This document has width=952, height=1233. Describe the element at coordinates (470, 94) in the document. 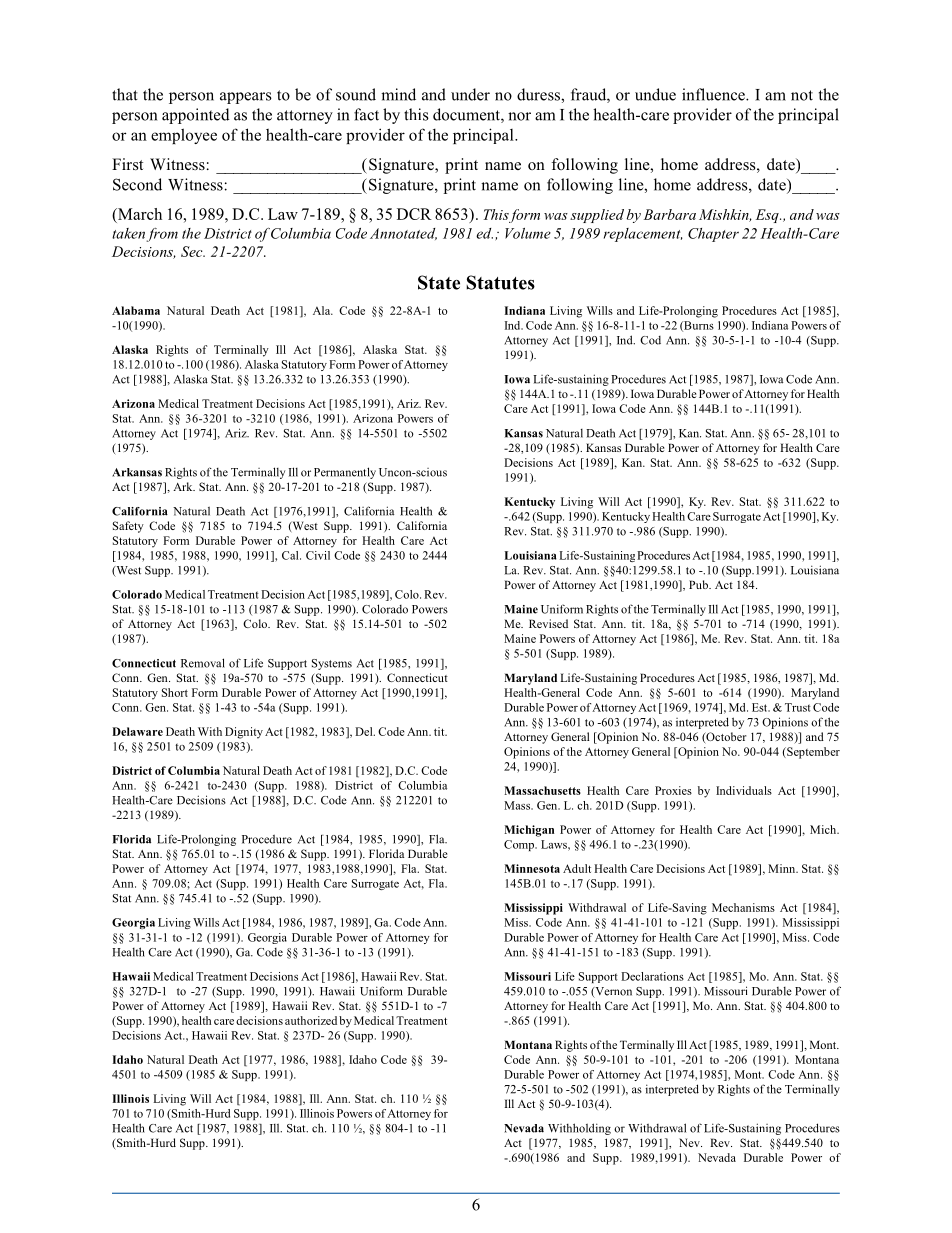

I see `under` at that location.
